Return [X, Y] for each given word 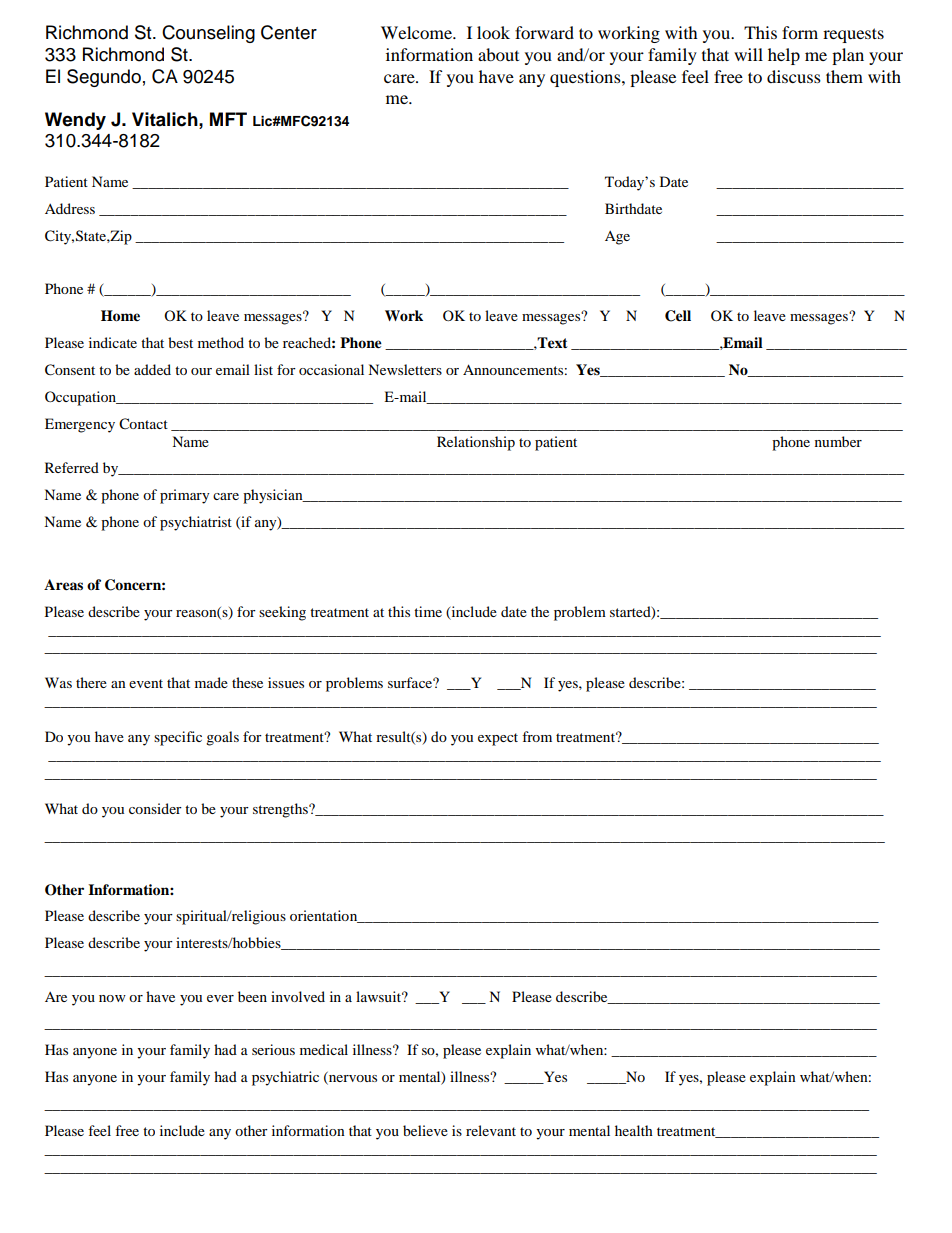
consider [155, 808]
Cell [678, 316]
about [498, 54]
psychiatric [285, 1078]
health [634, 1130]
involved [298, 996]
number [838, 441]
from [537, 736]
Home [120, 316]
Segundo [104, 78]
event [146, 683]
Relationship [476, 443]
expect [498, 739]
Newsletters [405, 369]
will [748, 54]
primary [185, 496]
